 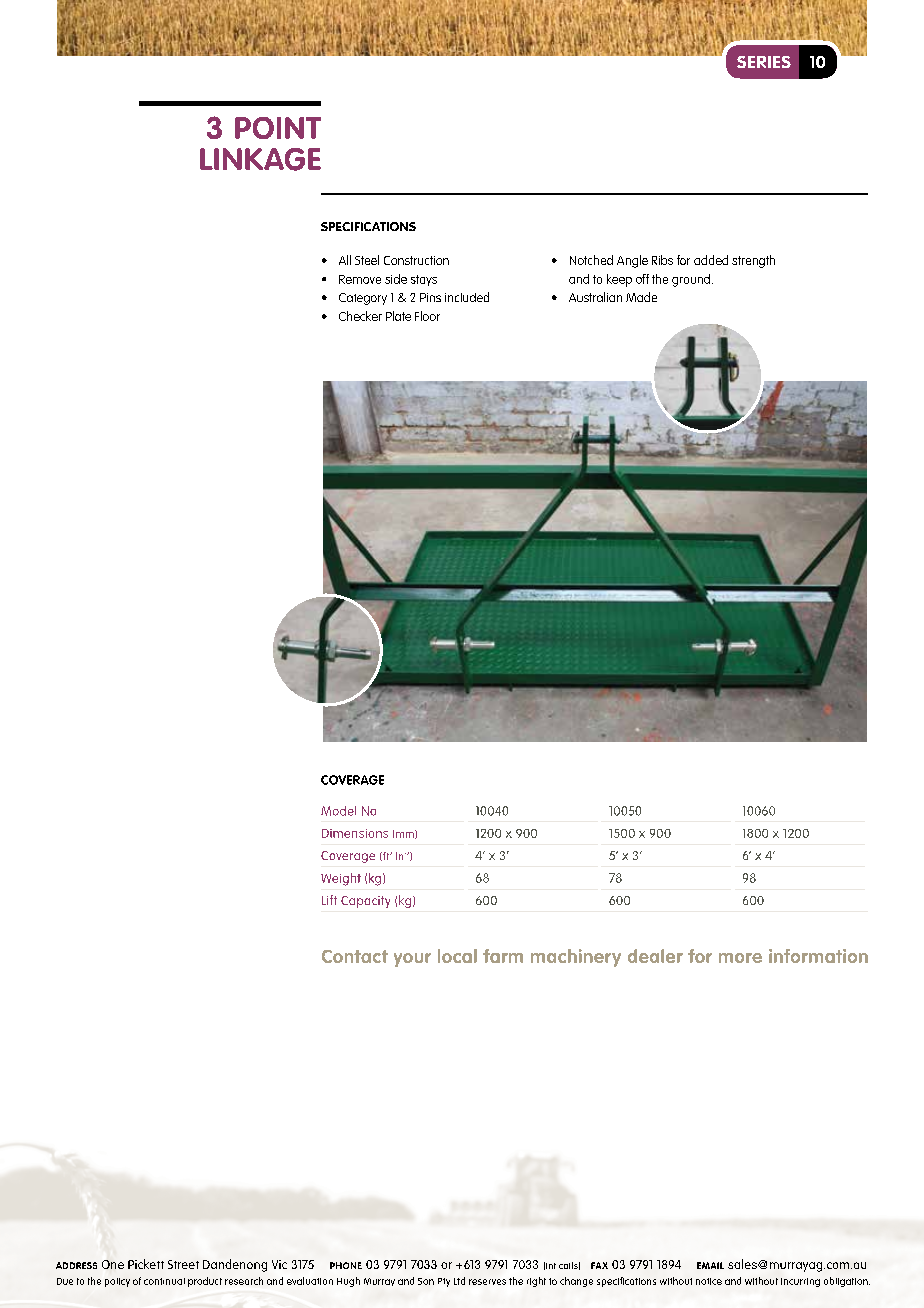 What do you see at coordinates (818, 956) in the screenshot?
I see `information` at bounding box center [818, 956].
